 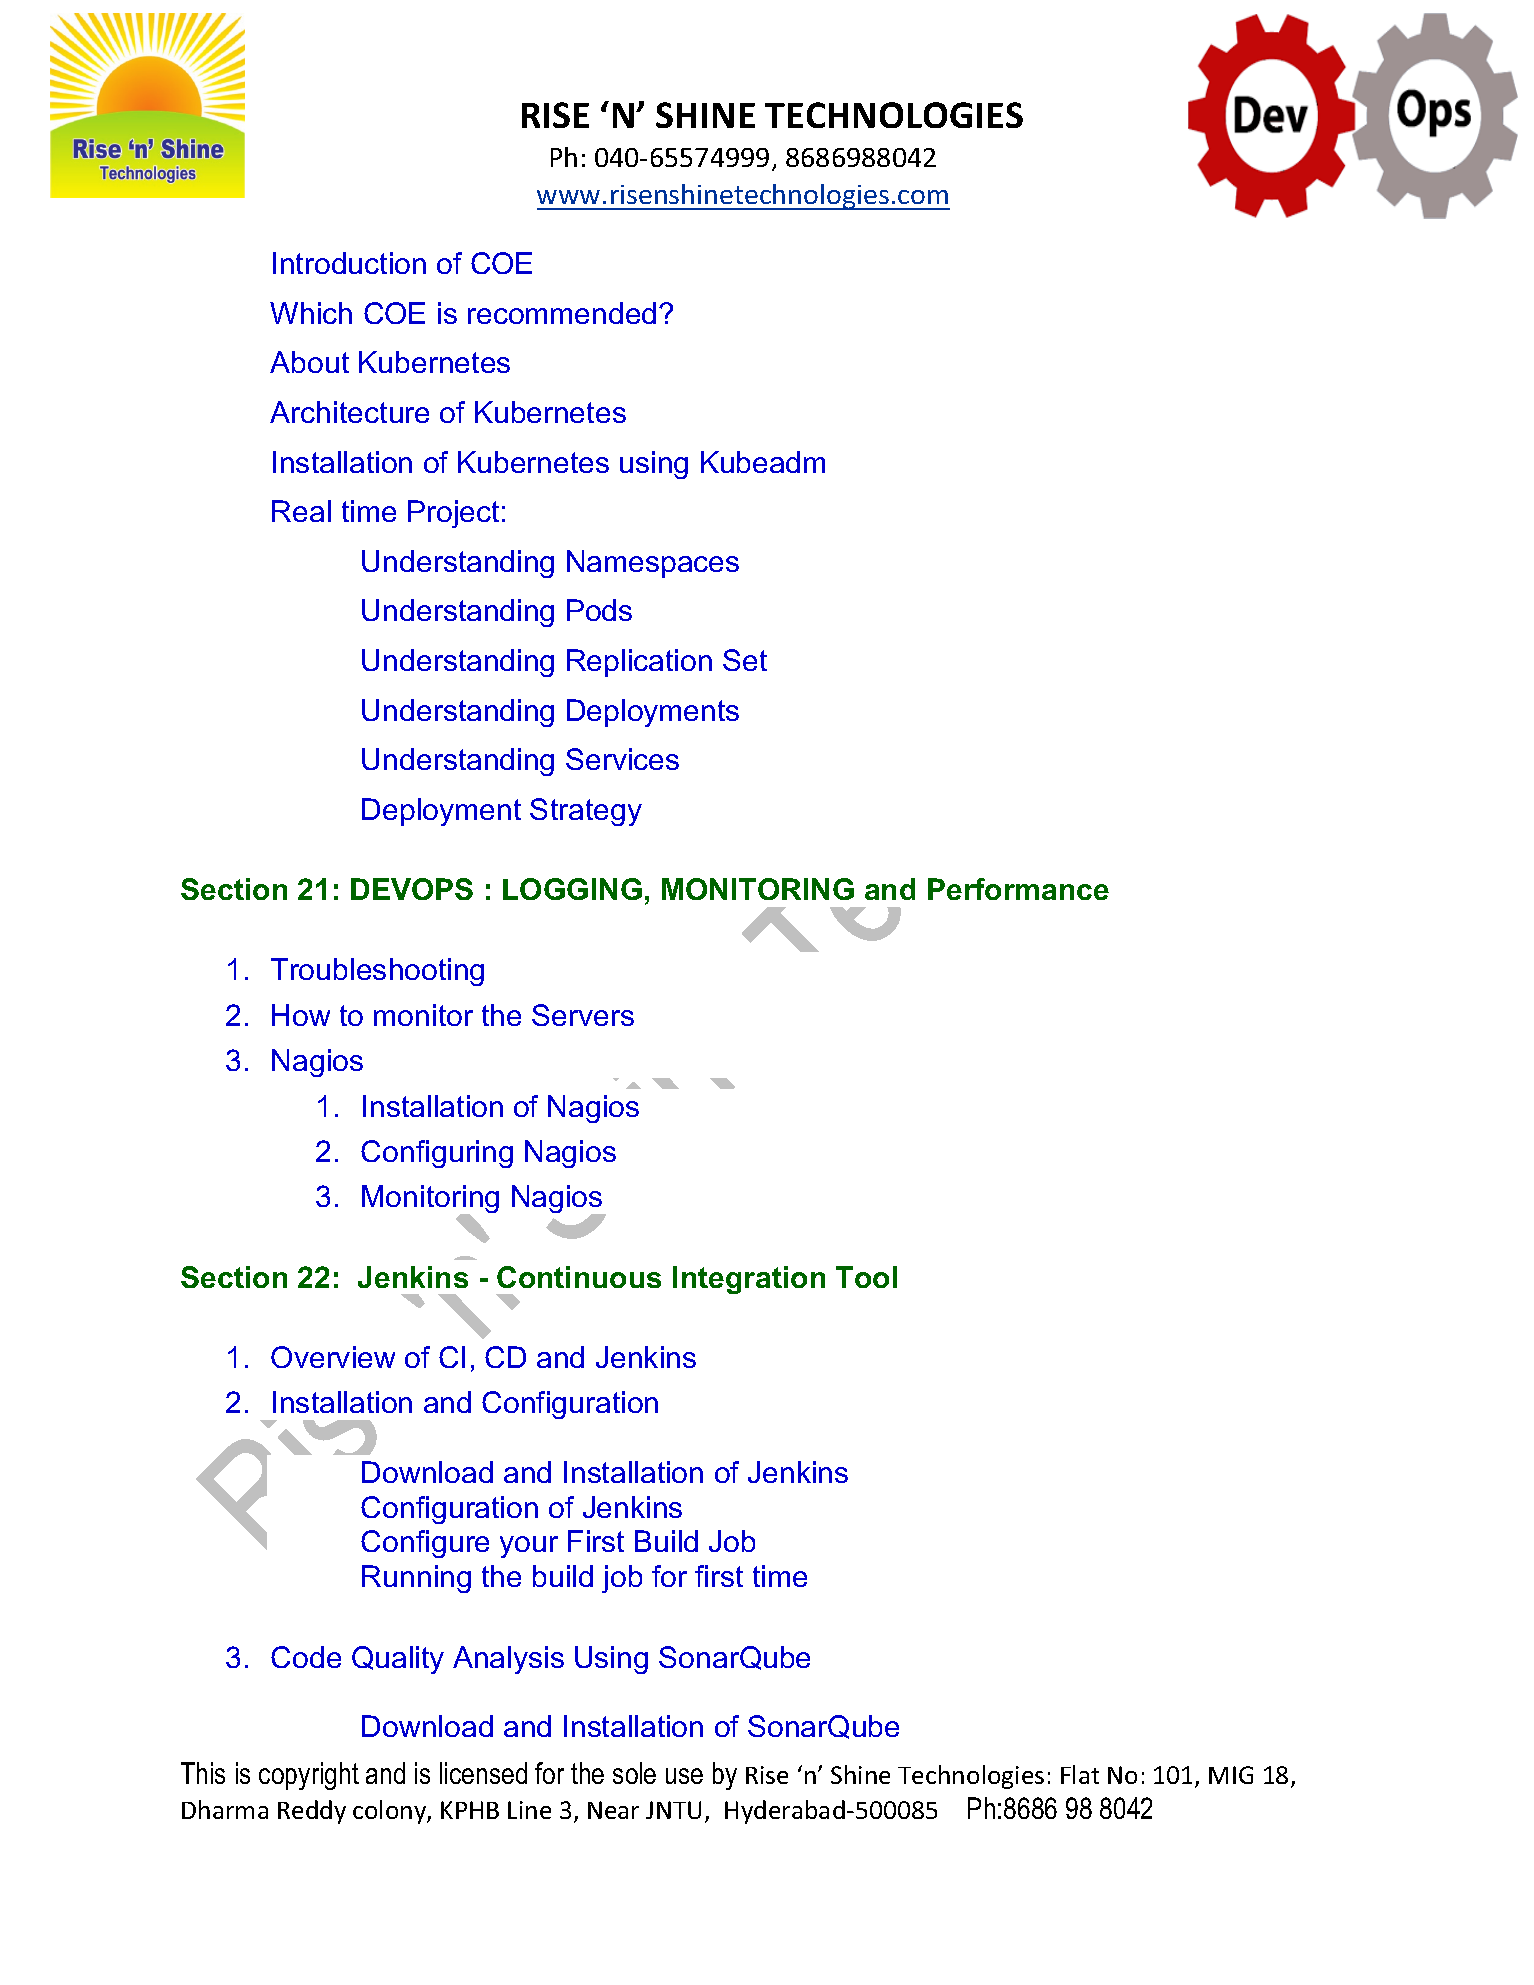 I want to click on Performance, so click(x=1018, y=889).
